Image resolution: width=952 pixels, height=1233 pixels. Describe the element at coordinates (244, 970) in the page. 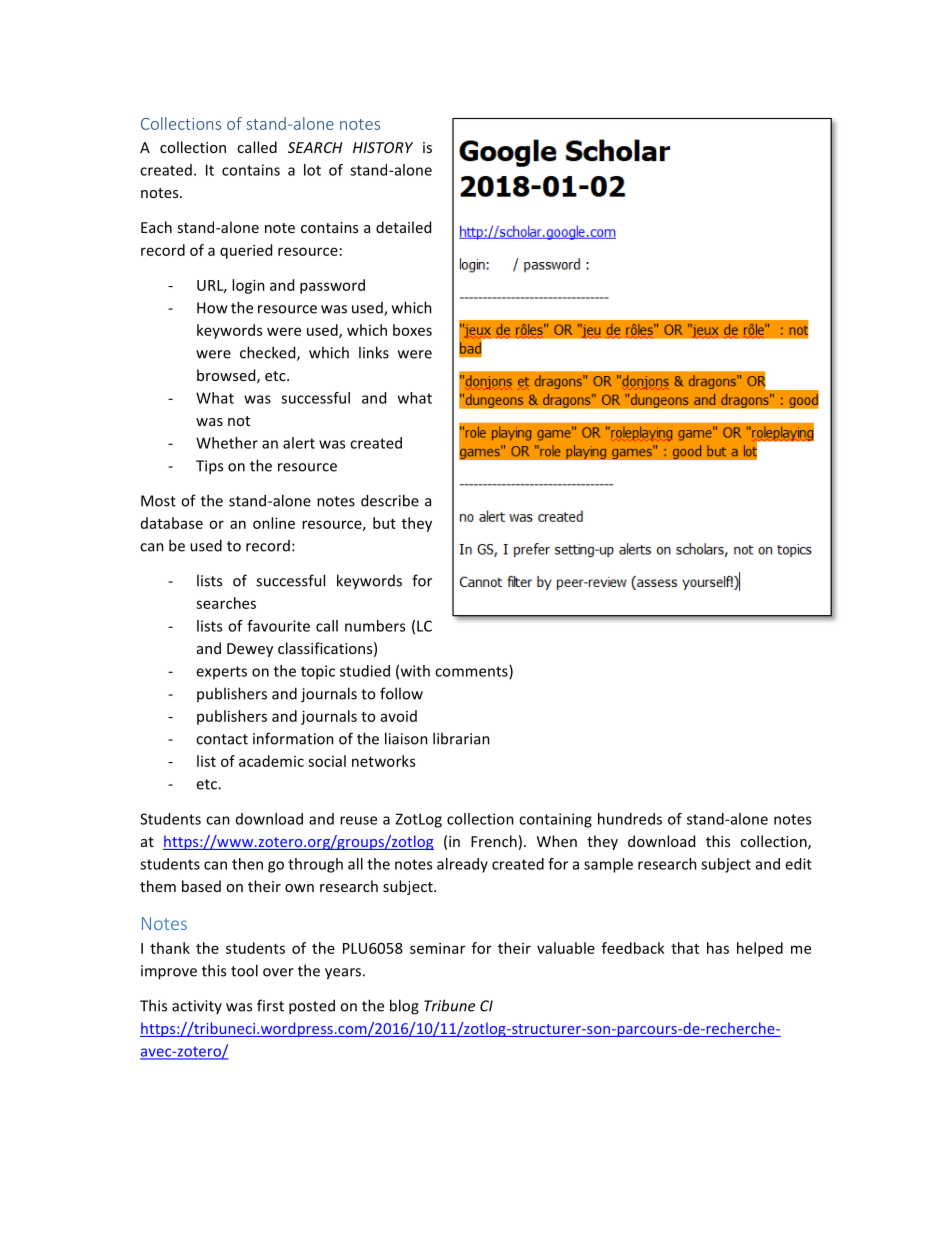

I see `tool` at that location.
